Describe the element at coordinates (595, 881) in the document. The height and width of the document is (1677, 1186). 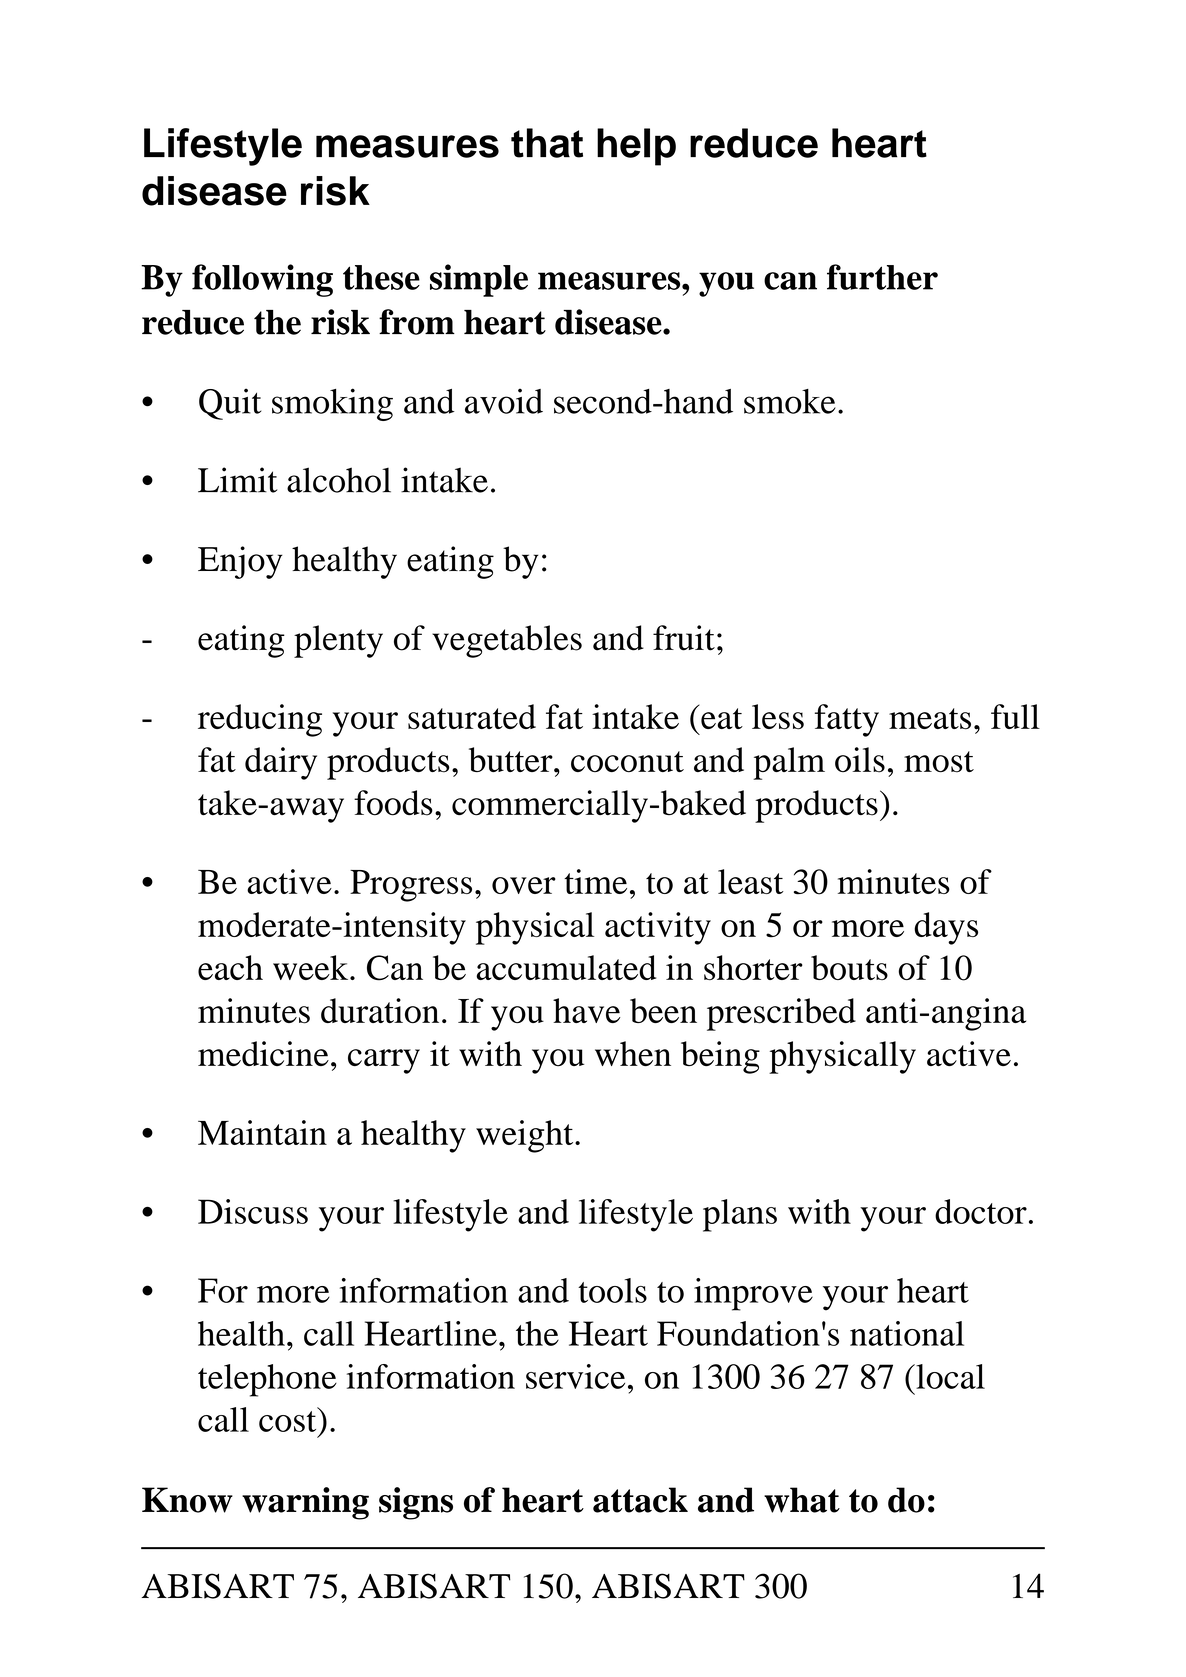
I see `time` at that location.
